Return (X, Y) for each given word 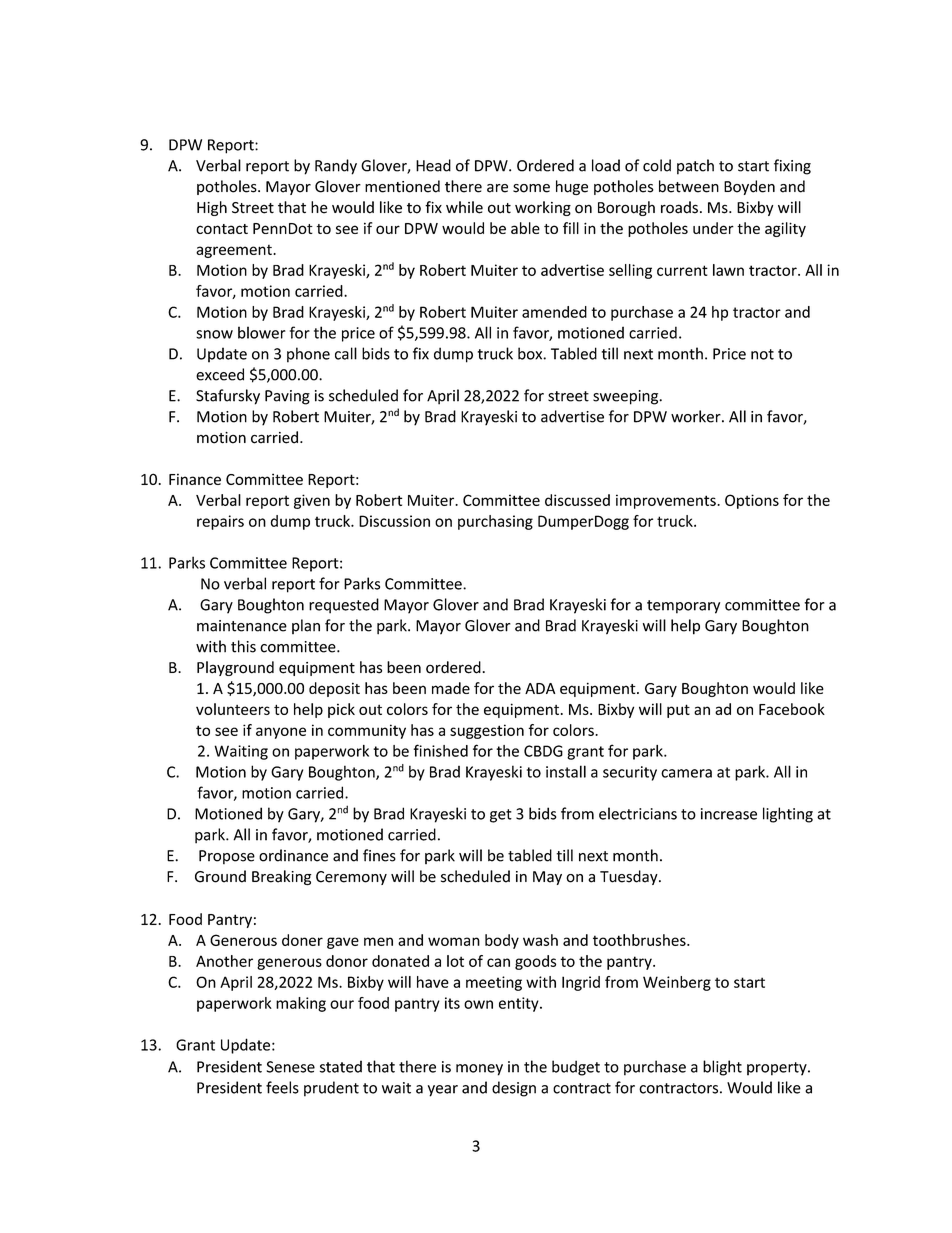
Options (752, 501)
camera (686, 773)
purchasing (495, 522)
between (689, 186)
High (212, 208)
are (497, 188)
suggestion (487, 731)
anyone (281, 733)
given (312, 501)
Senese (291, 1067)
